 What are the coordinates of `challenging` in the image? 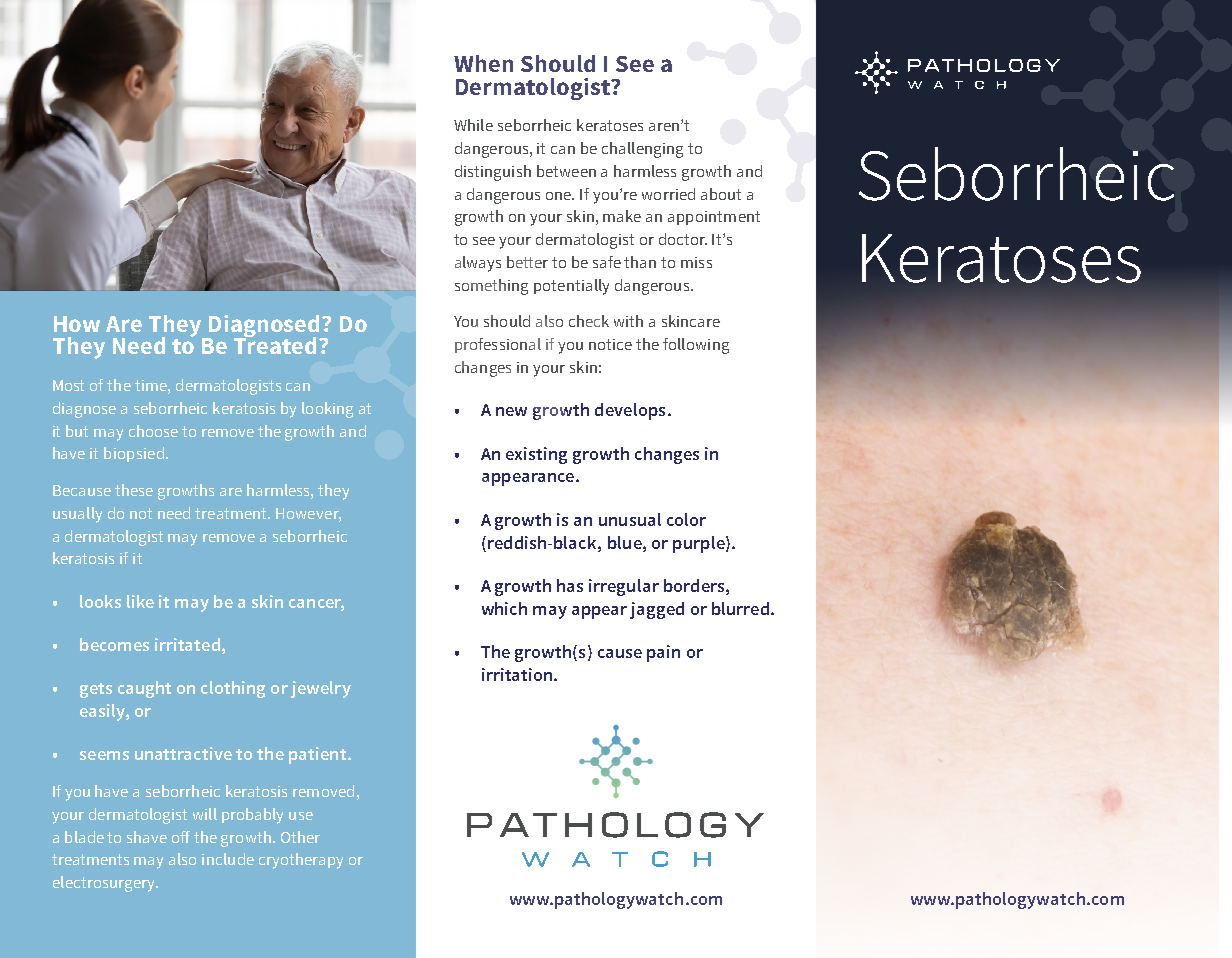 It's located at (642, 150).
